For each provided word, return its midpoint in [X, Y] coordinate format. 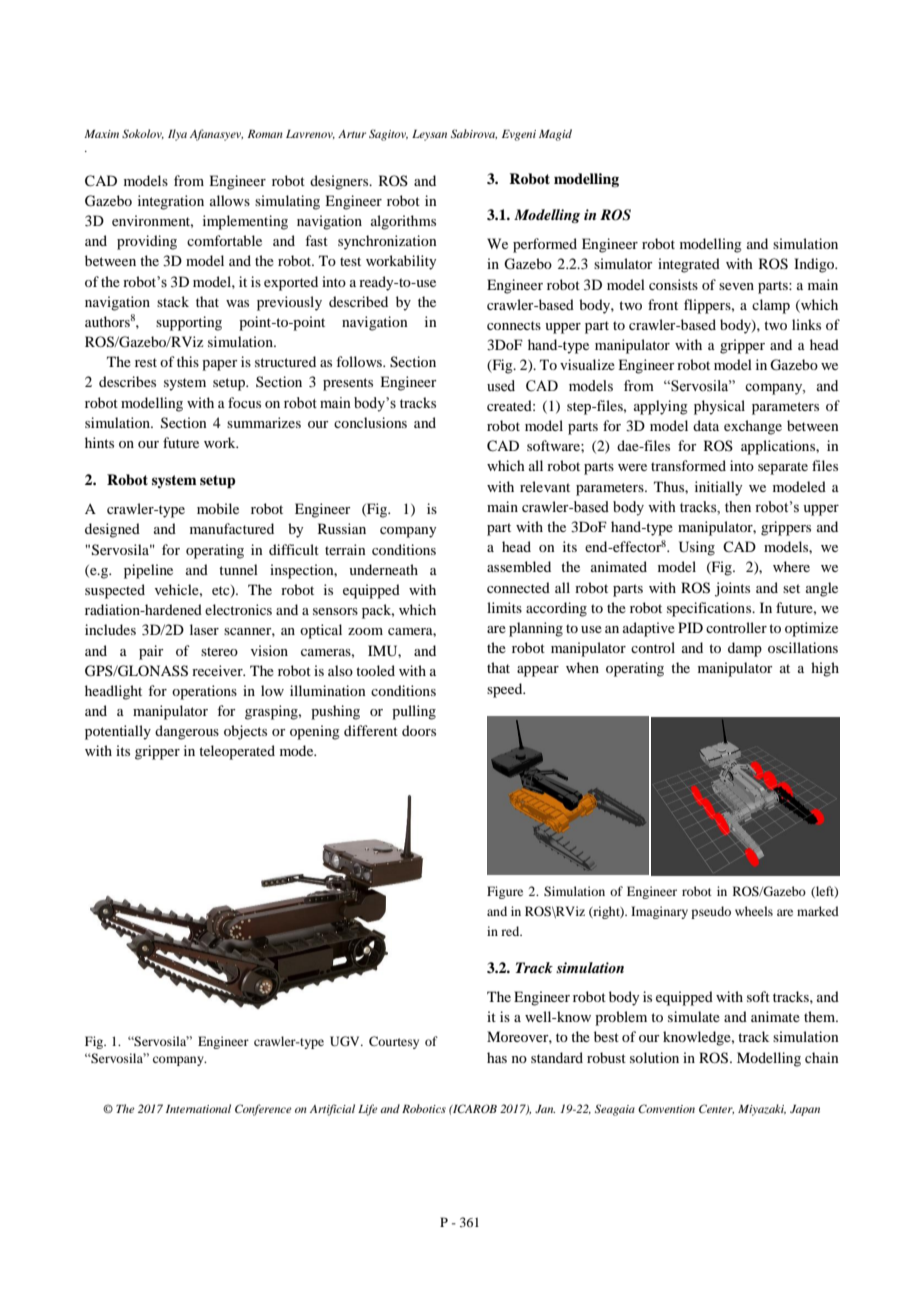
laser [204, 629]
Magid [555, 135]
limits [504, 607]
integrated [689, 265]
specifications [710, 609]
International [198, 1108]
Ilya [177, 135]
